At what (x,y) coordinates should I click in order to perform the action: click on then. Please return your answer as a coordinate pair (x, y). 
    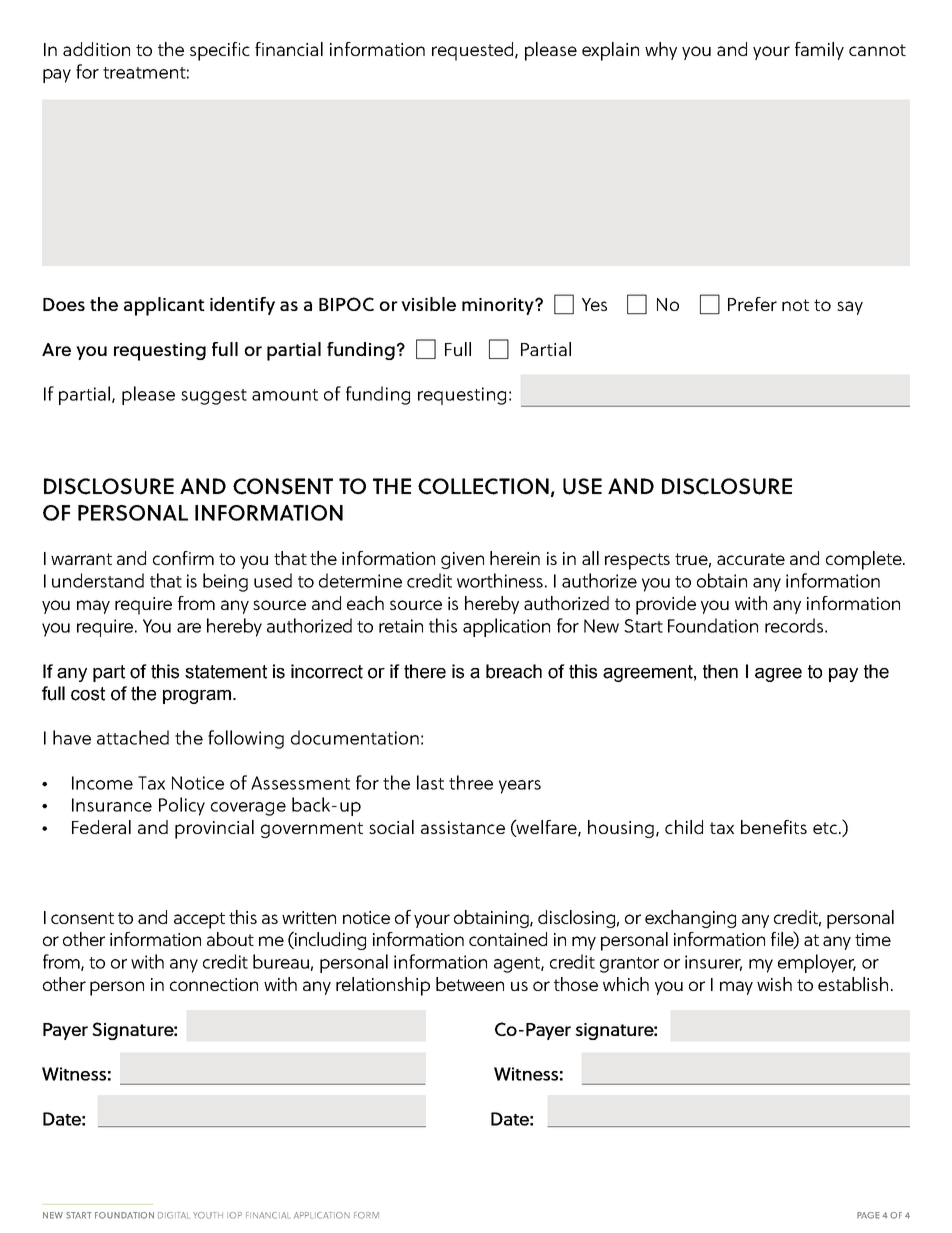
    Looking at the image, I should click on (720, 671).
